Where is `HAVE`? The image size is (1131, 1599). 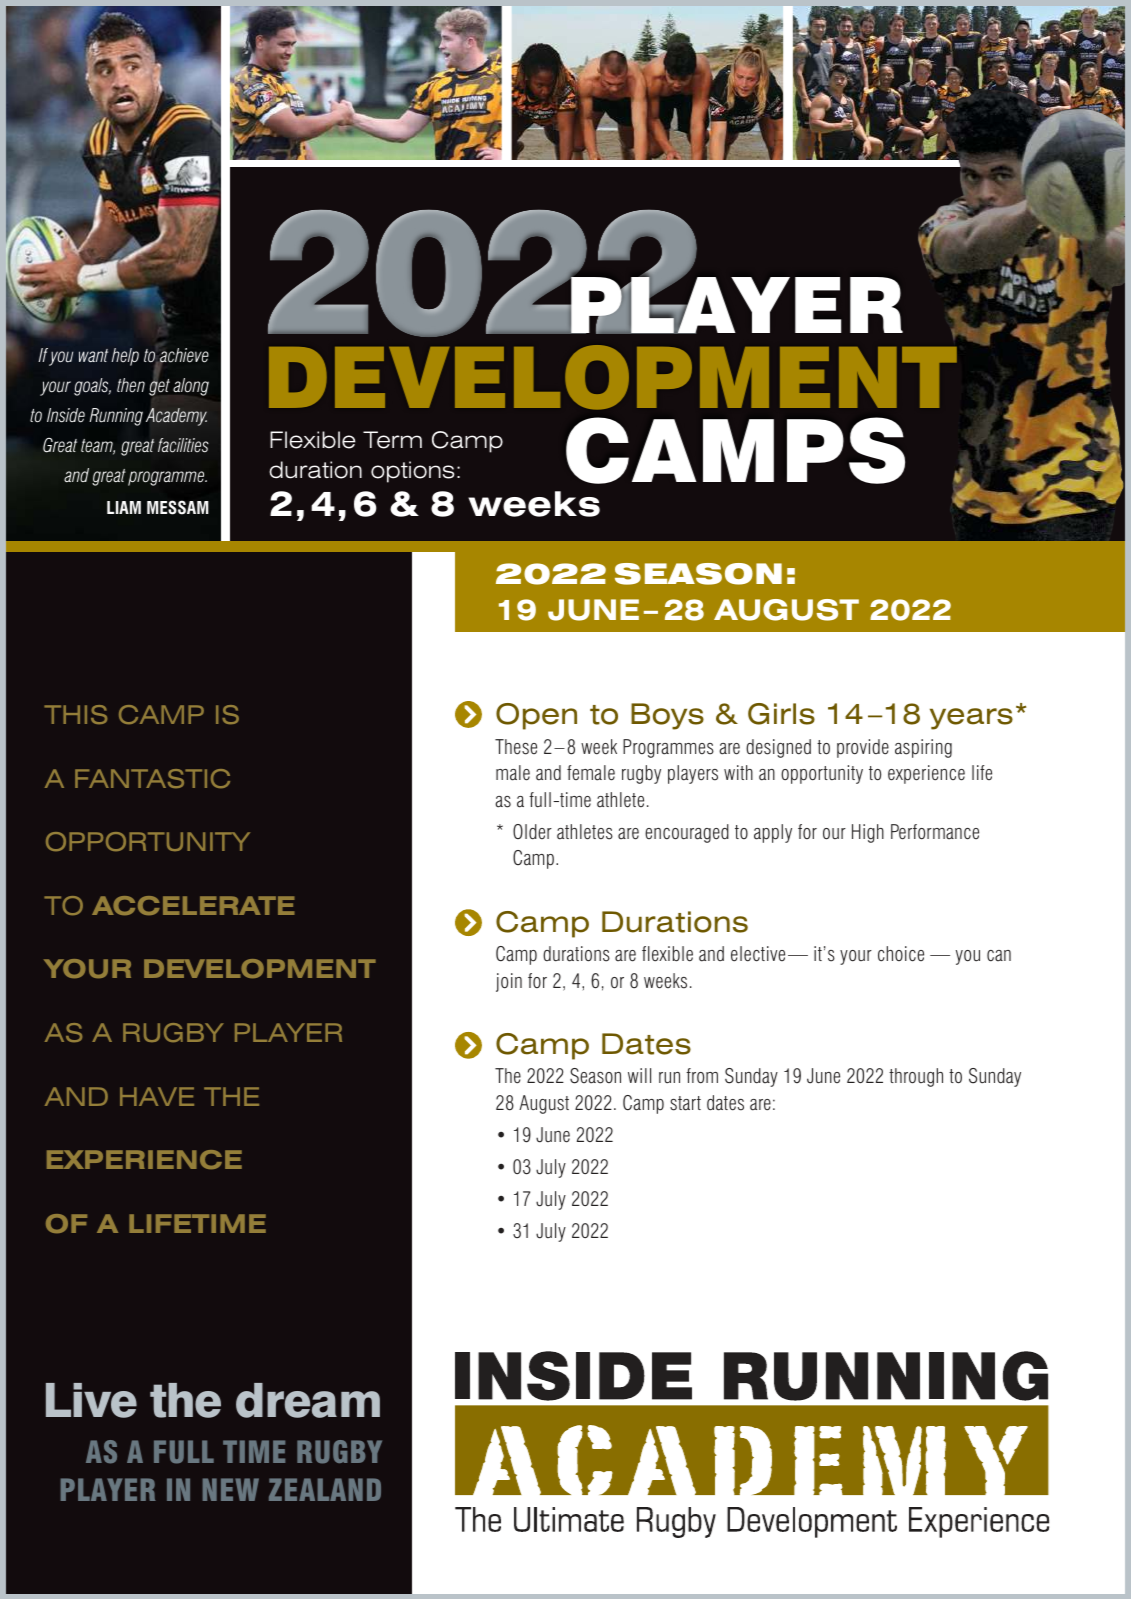 HAVE is located at coordinates (157, 1096).
